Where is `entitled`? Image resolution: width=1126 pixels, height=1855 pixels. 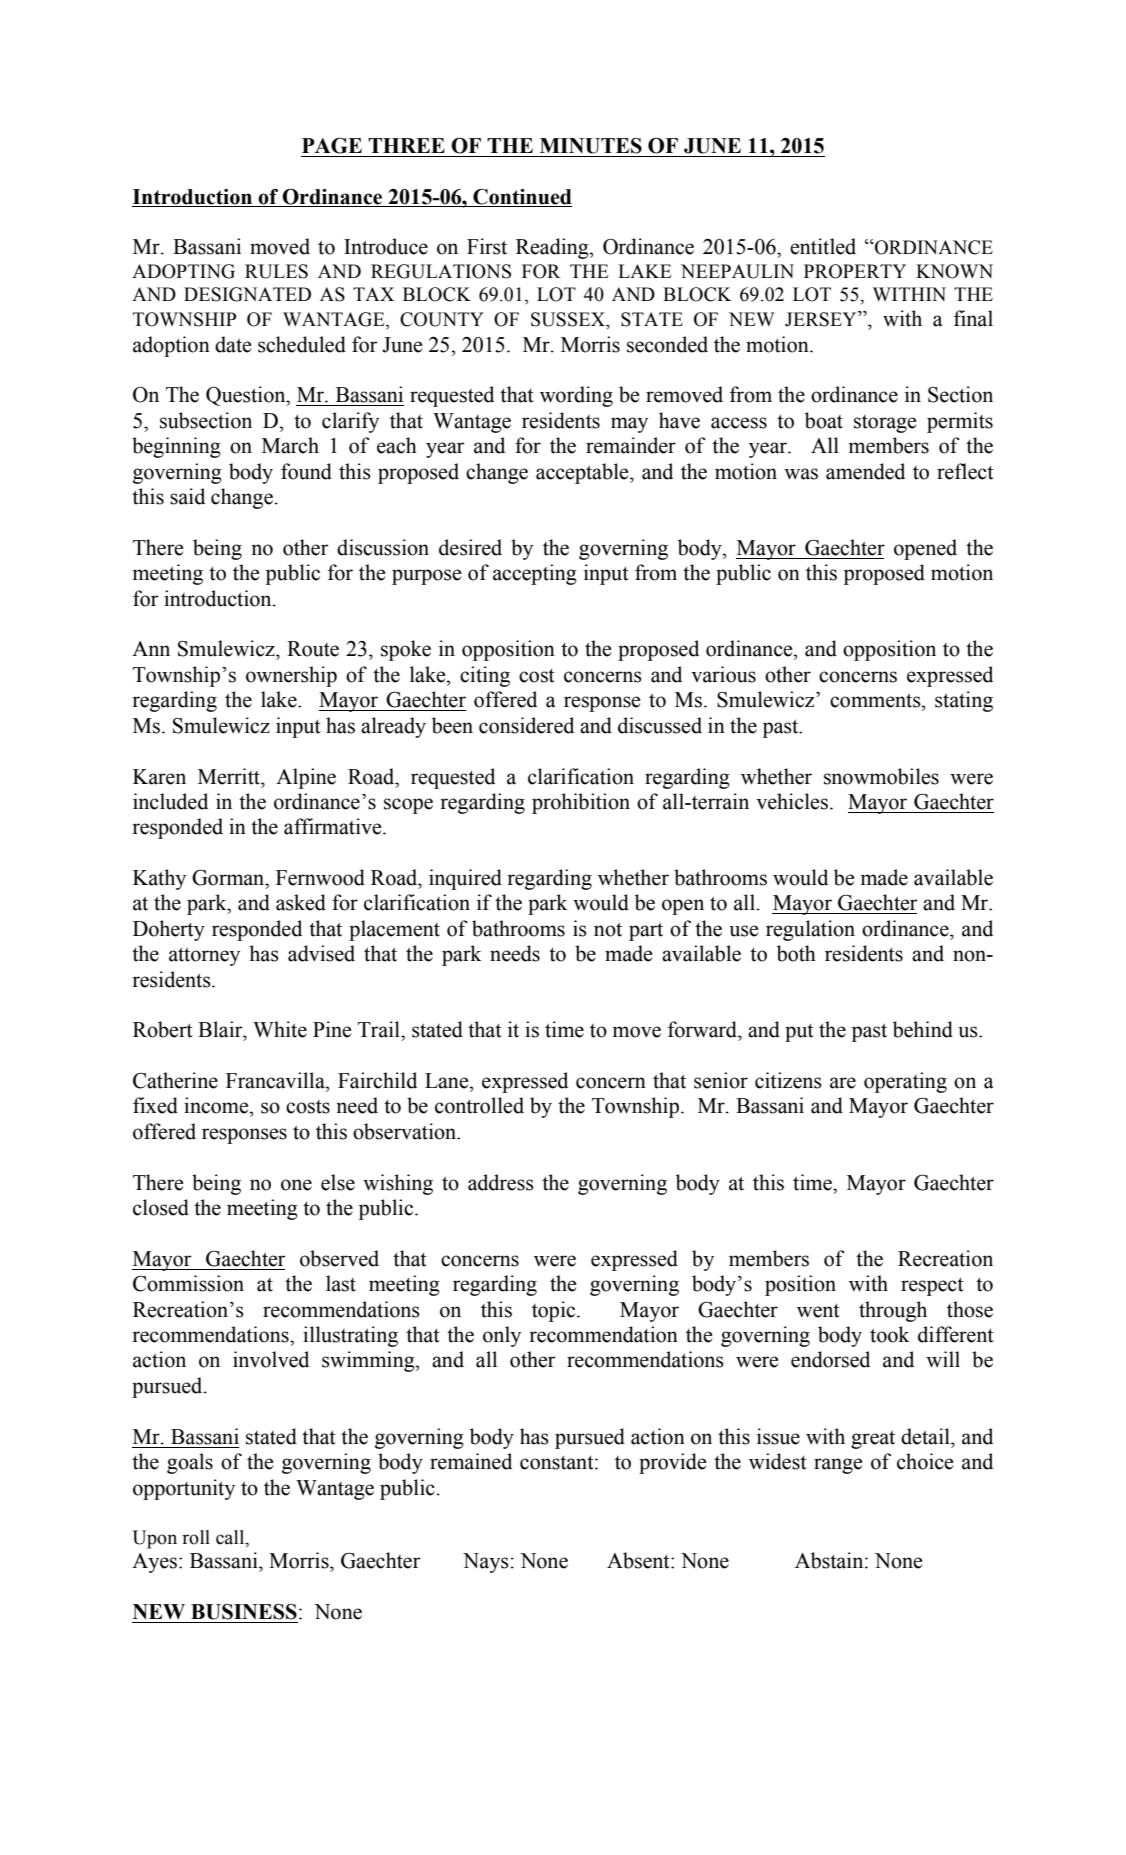 entitled is located at coordinates (823, 246).
